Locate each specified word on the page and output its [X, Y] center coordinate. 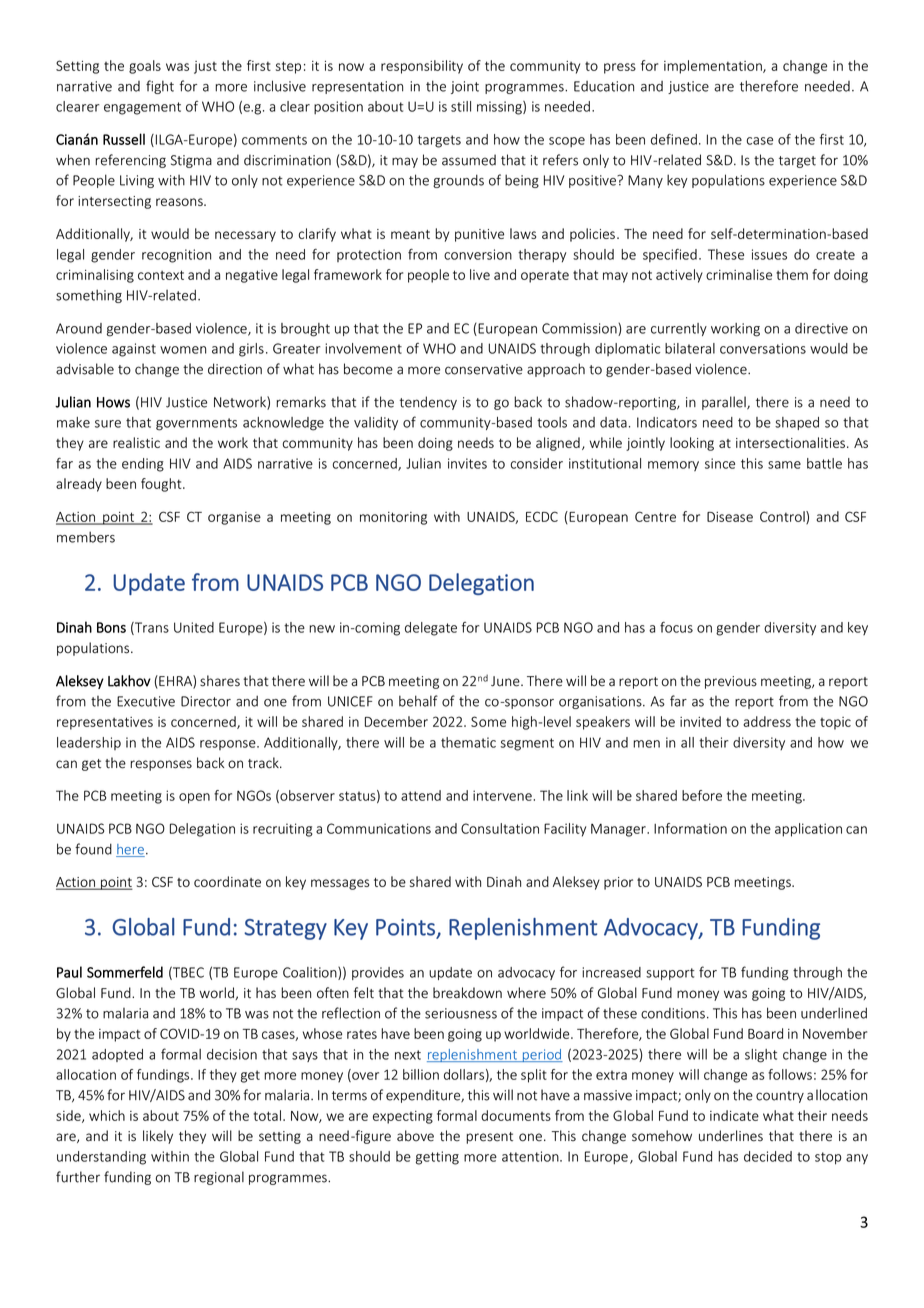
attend [421, 795]
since [720, 463]
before [702, 795]
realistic [136, 442]
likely [158, 1137]
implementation [714, 67]
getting [437, 1158]
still [461, 106]
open [194, 798]
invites [467, 463]
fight [160, 87]
